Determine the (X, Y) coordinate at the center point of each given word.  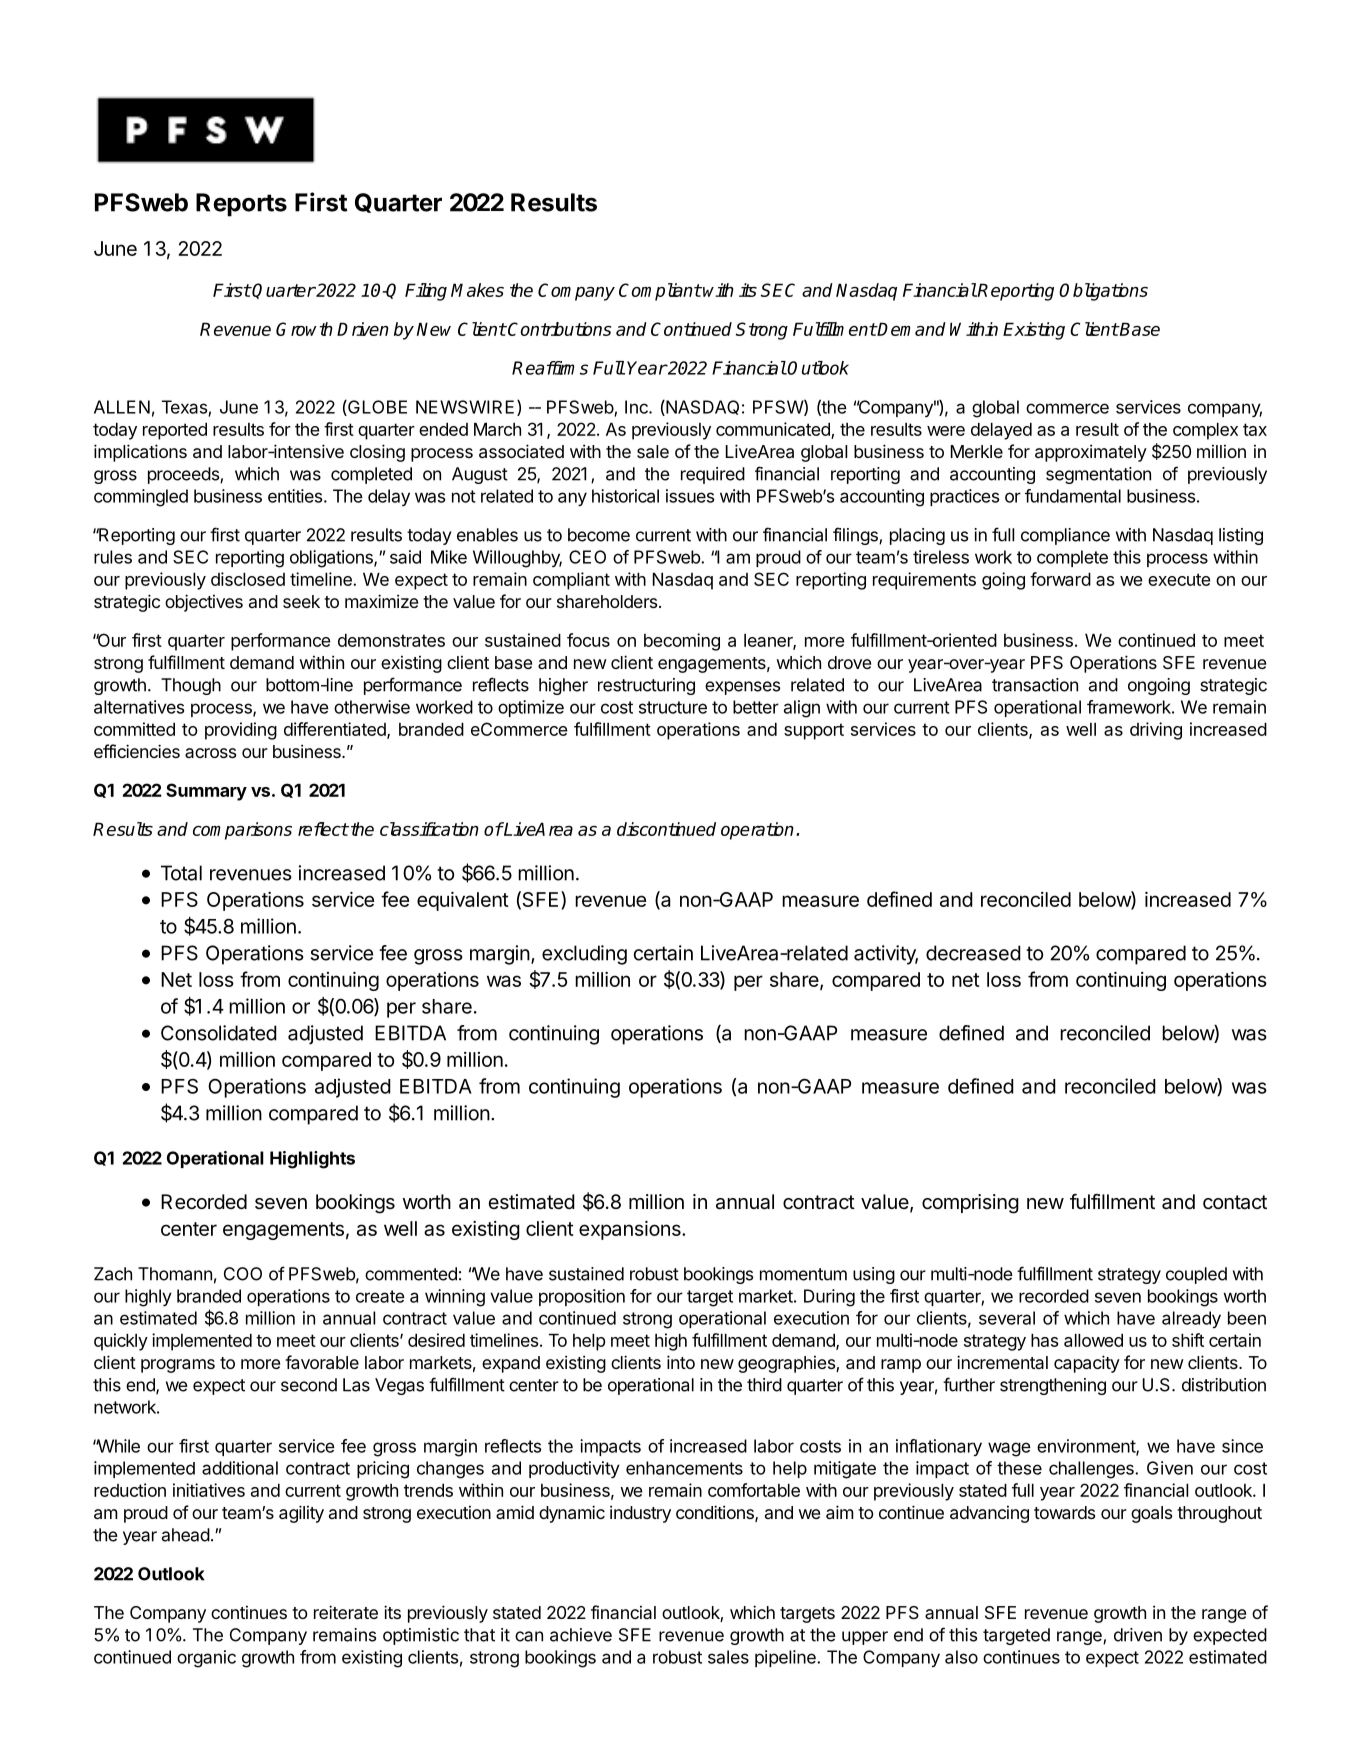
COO (243, 1274)
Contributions (559, 329)
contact (1235, 1202)
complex (1205, 431)
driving (1156, 731)
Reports (241, 205)
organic (206, 1659)
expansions (631, 1230)
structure (673, 707)
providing (241, 731)
